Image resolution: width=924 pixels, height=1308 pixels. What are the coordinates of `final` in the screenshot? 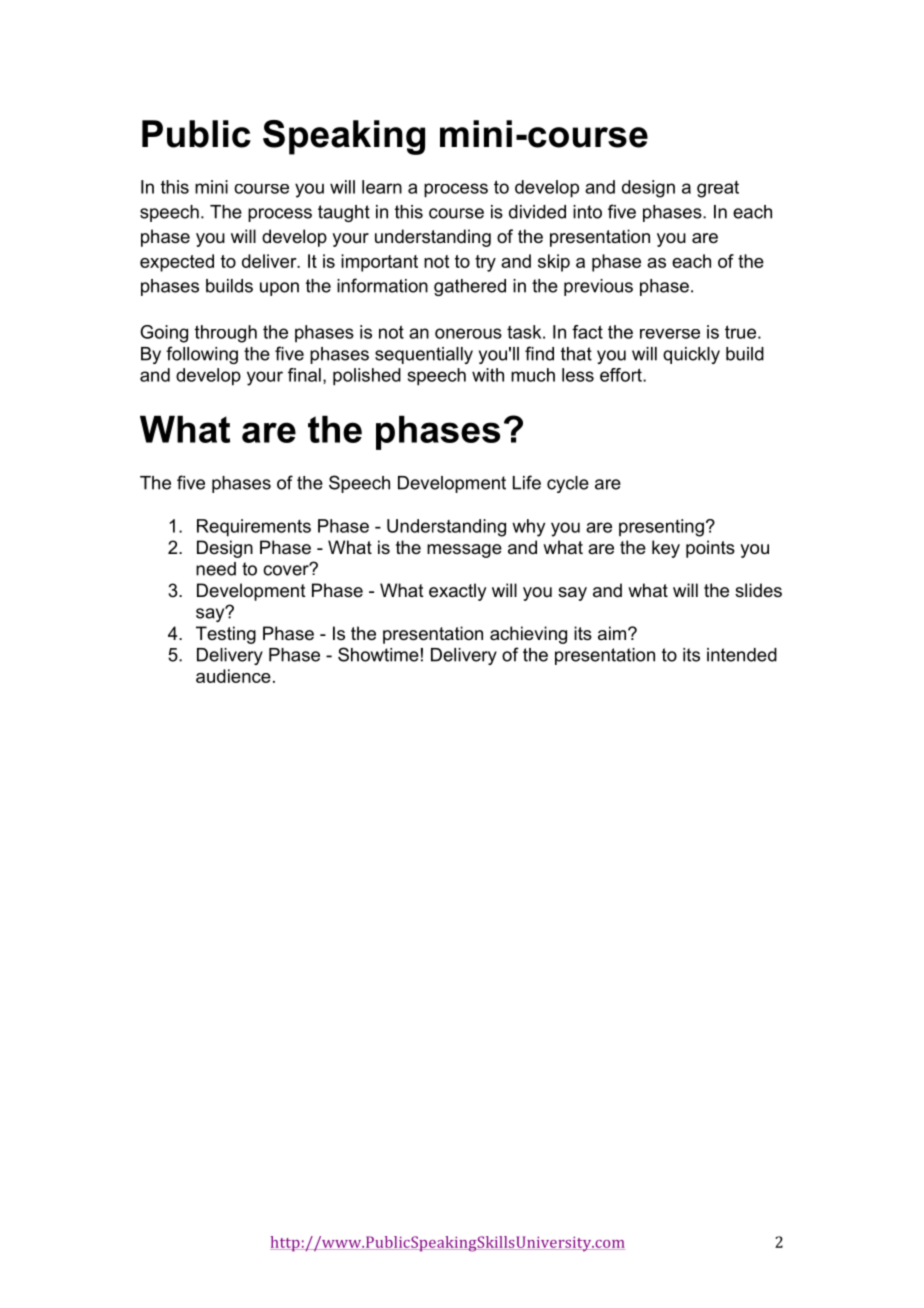 It's located at (304, 375).
